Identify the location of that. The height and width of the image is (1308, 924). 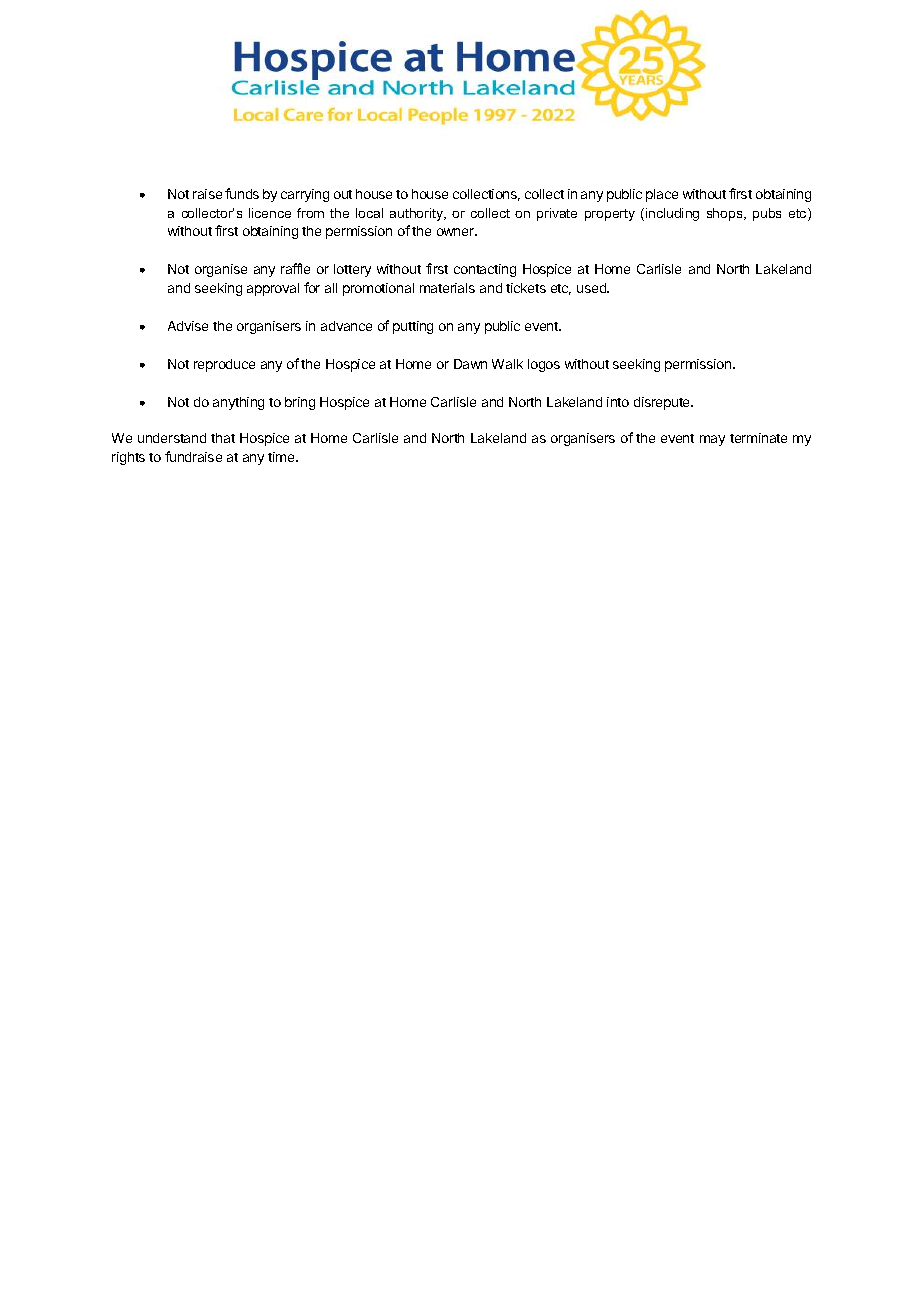
(223, 438).
